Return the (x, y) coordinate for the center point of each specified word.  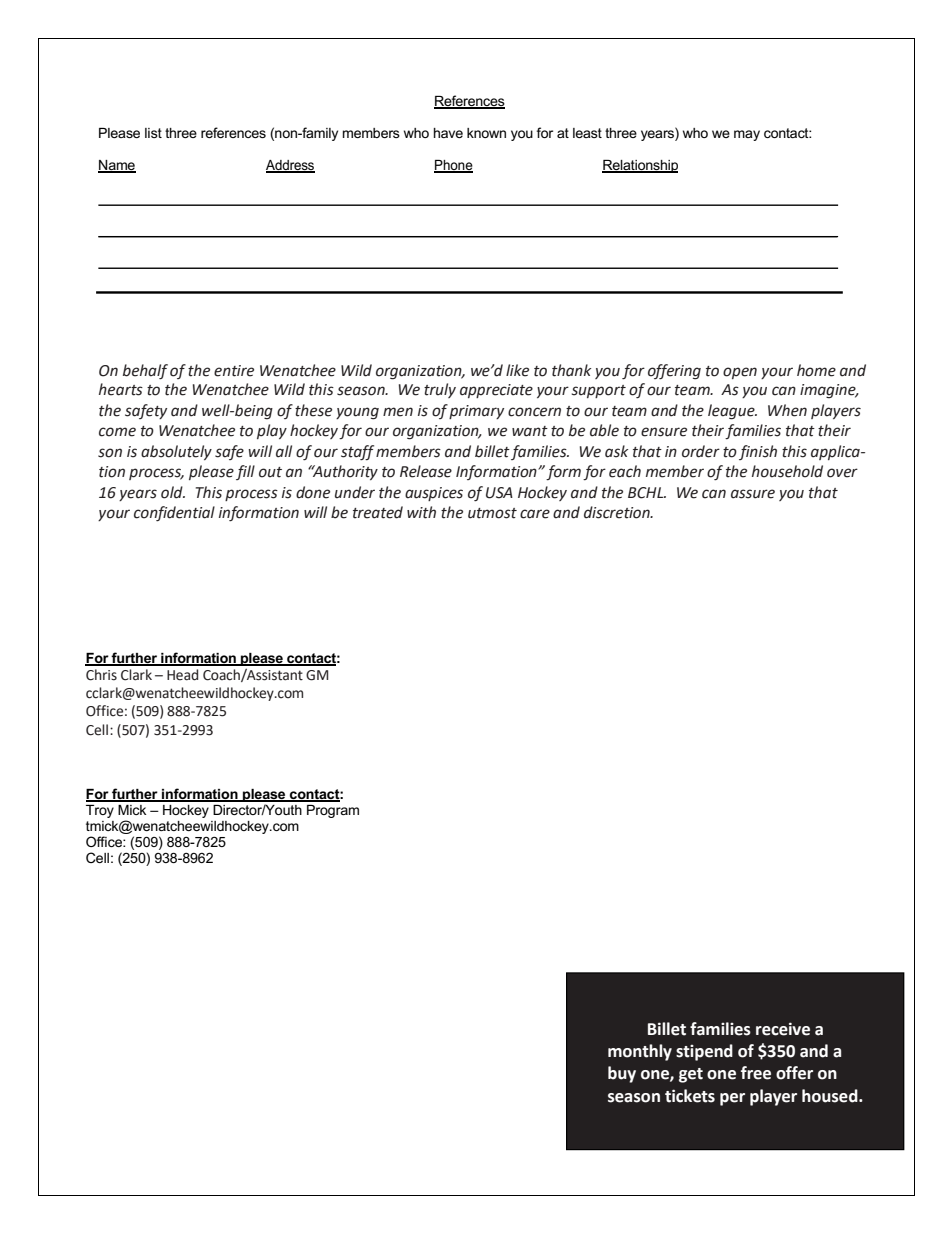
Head (182, 675)
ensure (664, 432)
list (153, 133)
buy (622, 1074)
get (691, 1075)
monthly (640, 1052)
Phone (453, 166)
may (747, 135)
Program (333, 811)
